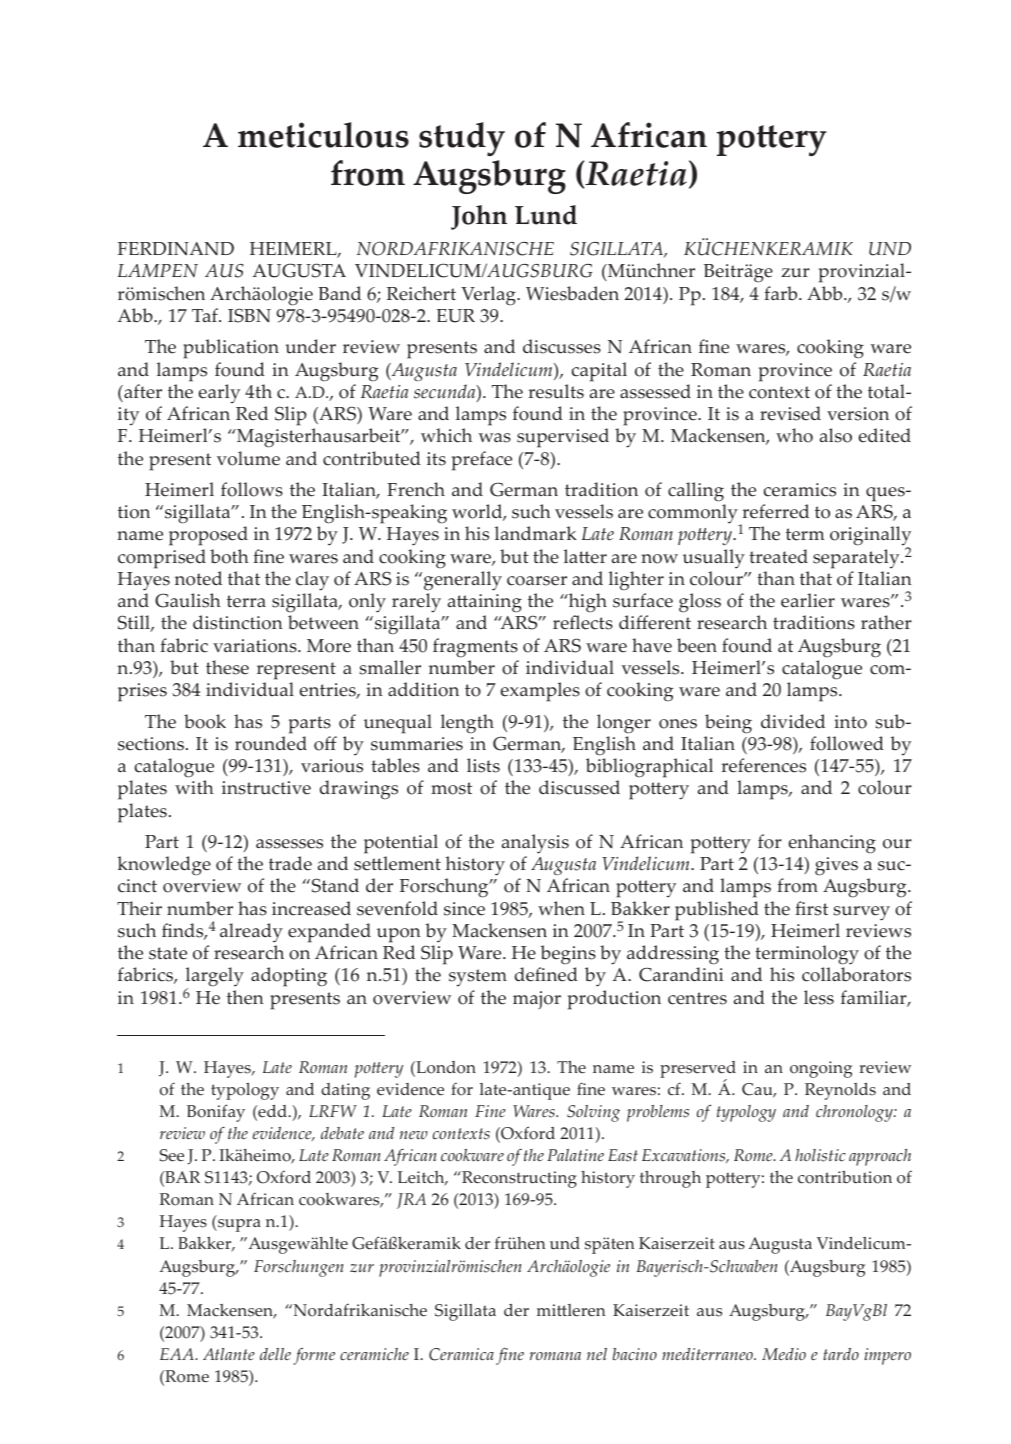 This screenshot has width=1011, height=1444. What do you see at coordinates (323, 135) in the screenshot?
I see `meticulous` at bounding box center [323, 135].
